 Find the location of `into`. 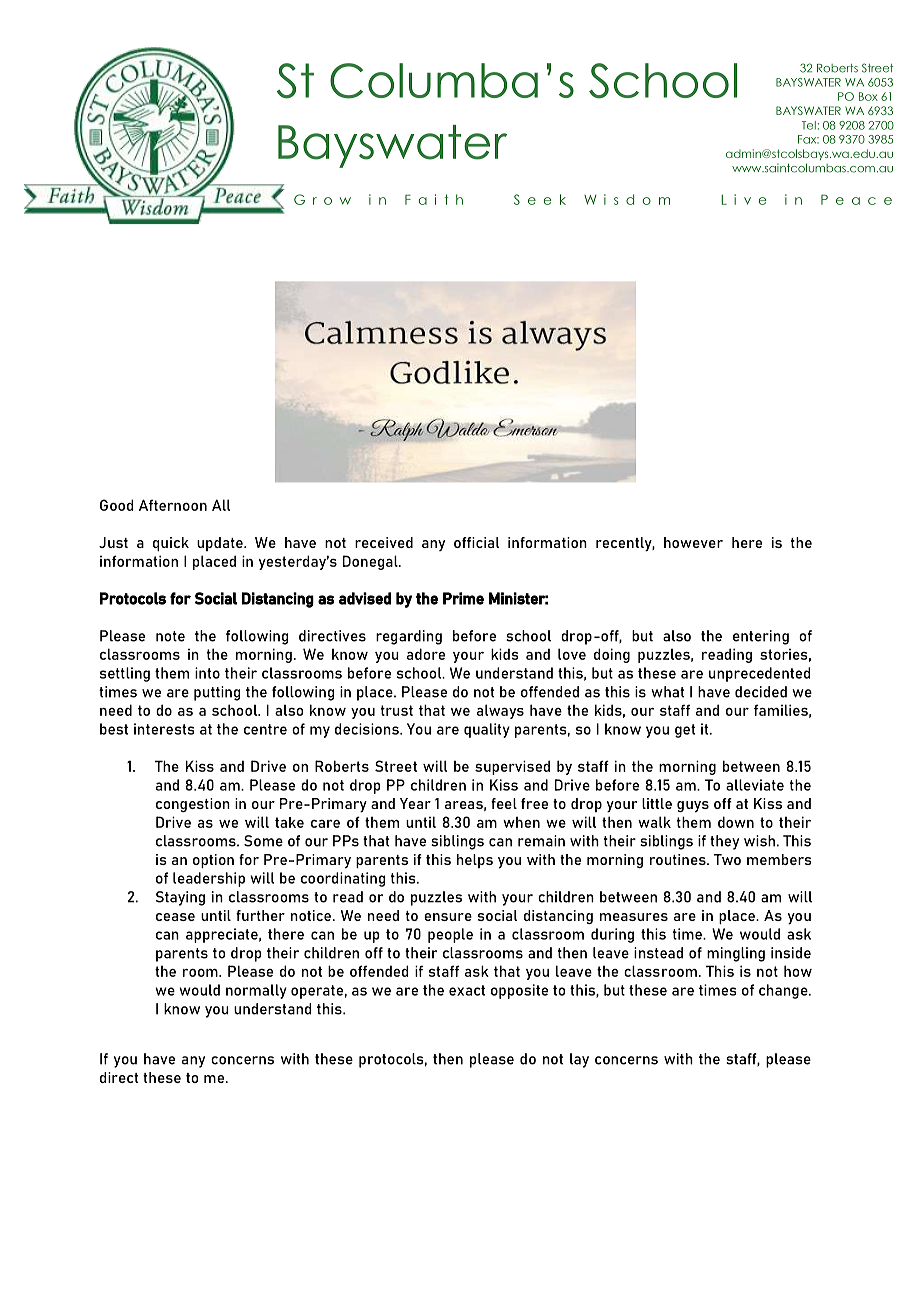

into is located at coordinates (207, 673).
